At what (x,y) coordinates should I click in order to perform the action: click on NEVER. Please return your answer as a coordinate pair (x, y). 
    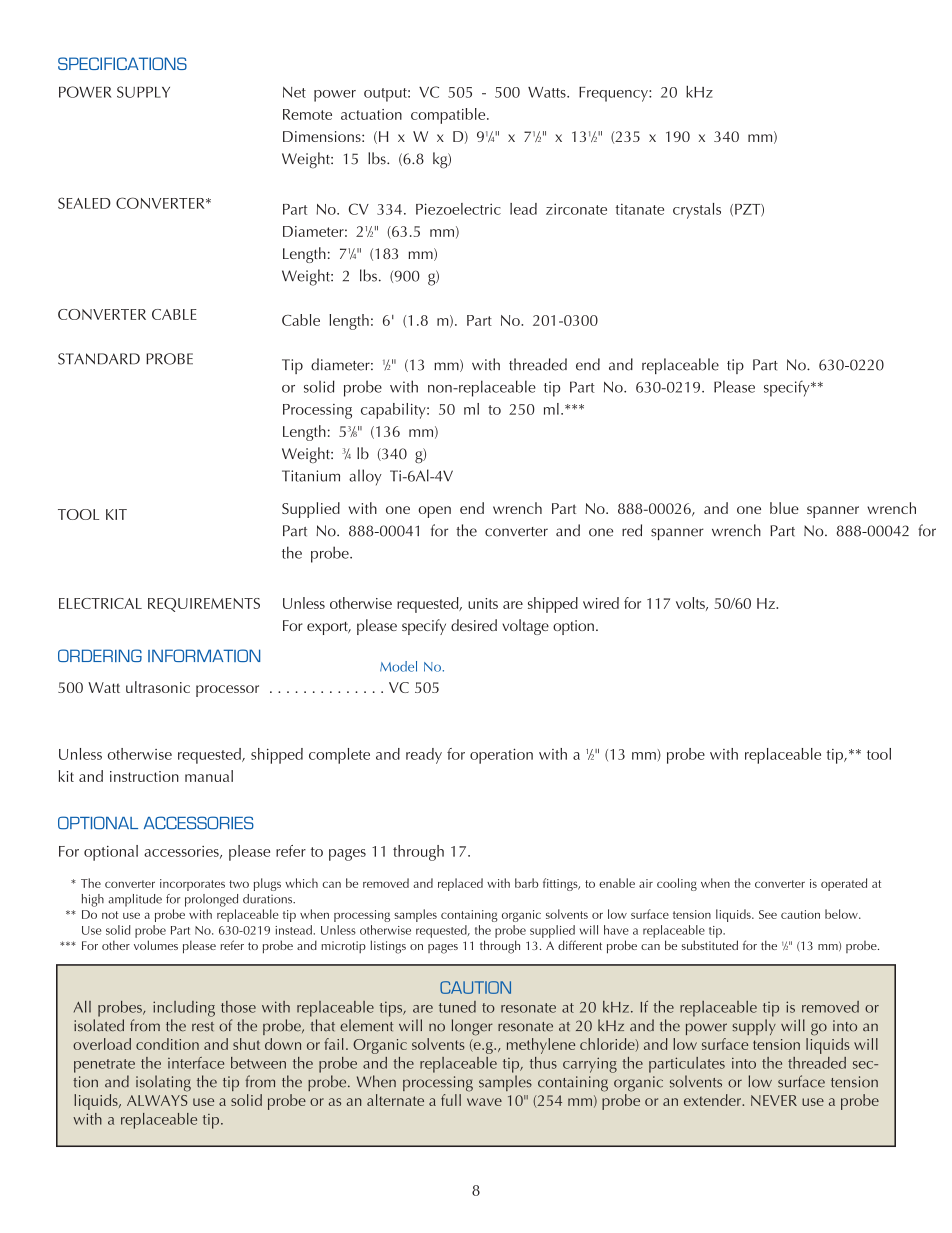
    Looking at the image, I should click on (774, 1100).
